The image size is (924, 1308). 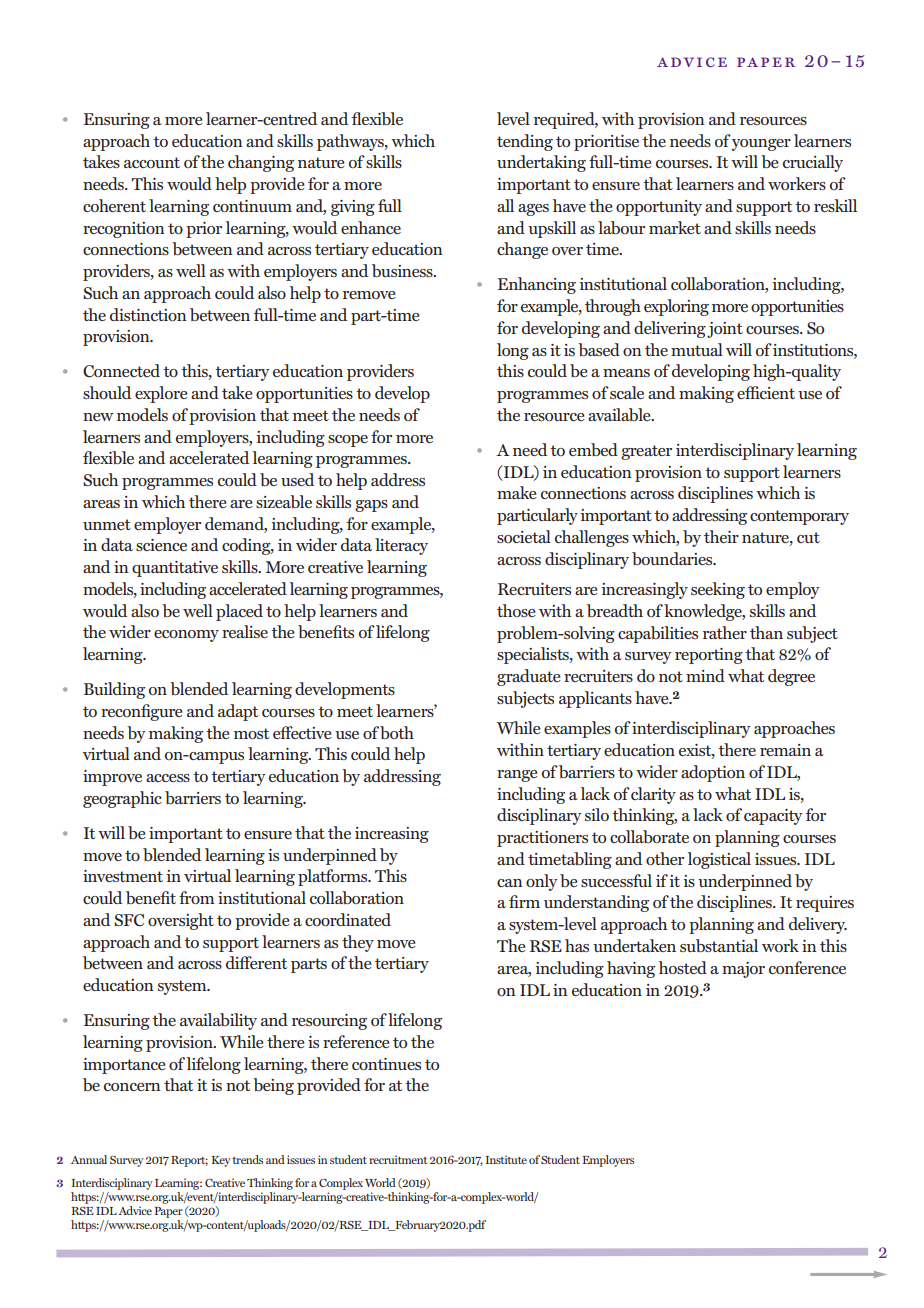 What do you see at coordinates (525, 142) in the screenshot?
I see `tending` at bounding box center [525, 142].
